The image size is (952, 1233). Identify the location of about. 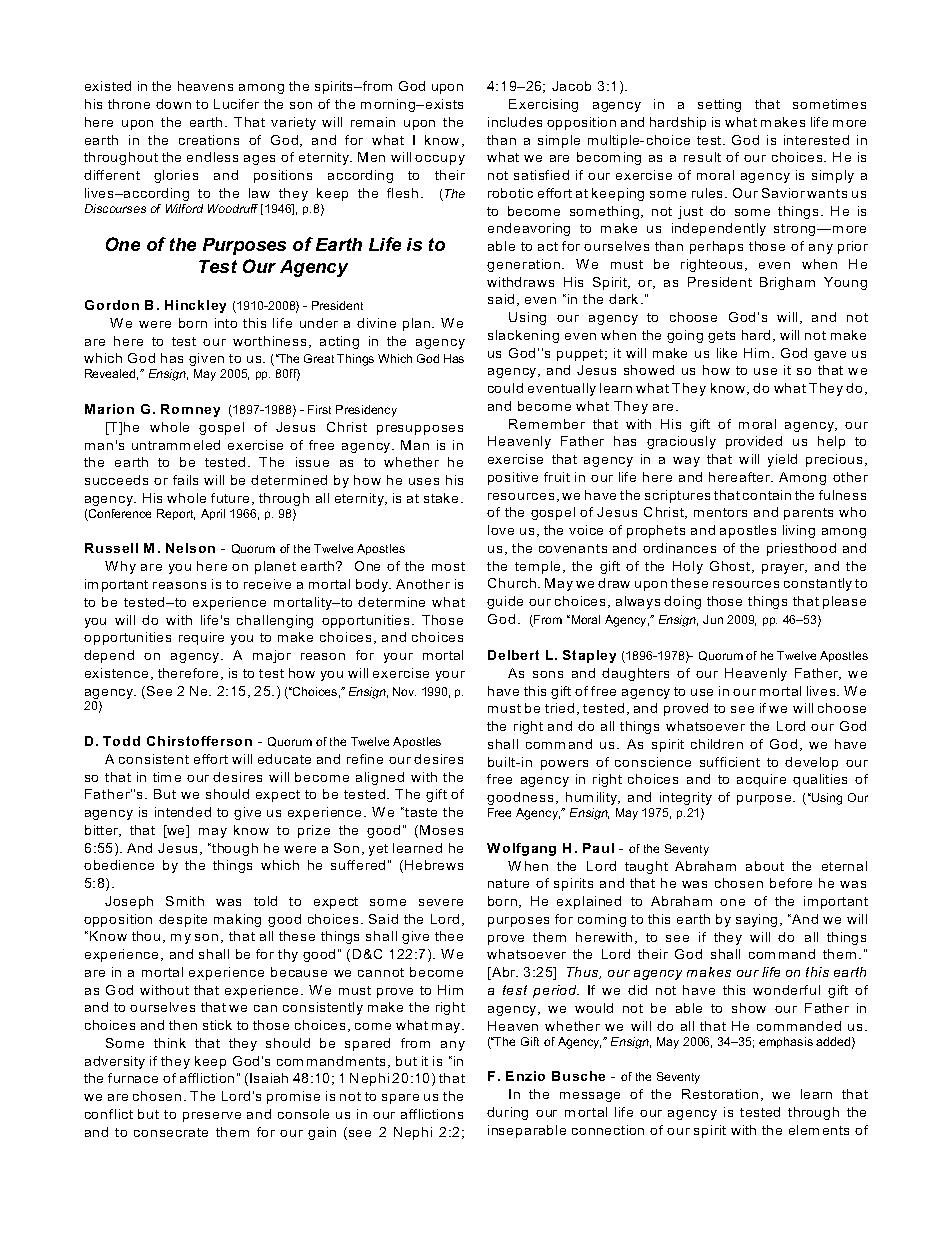
(765, 866).
